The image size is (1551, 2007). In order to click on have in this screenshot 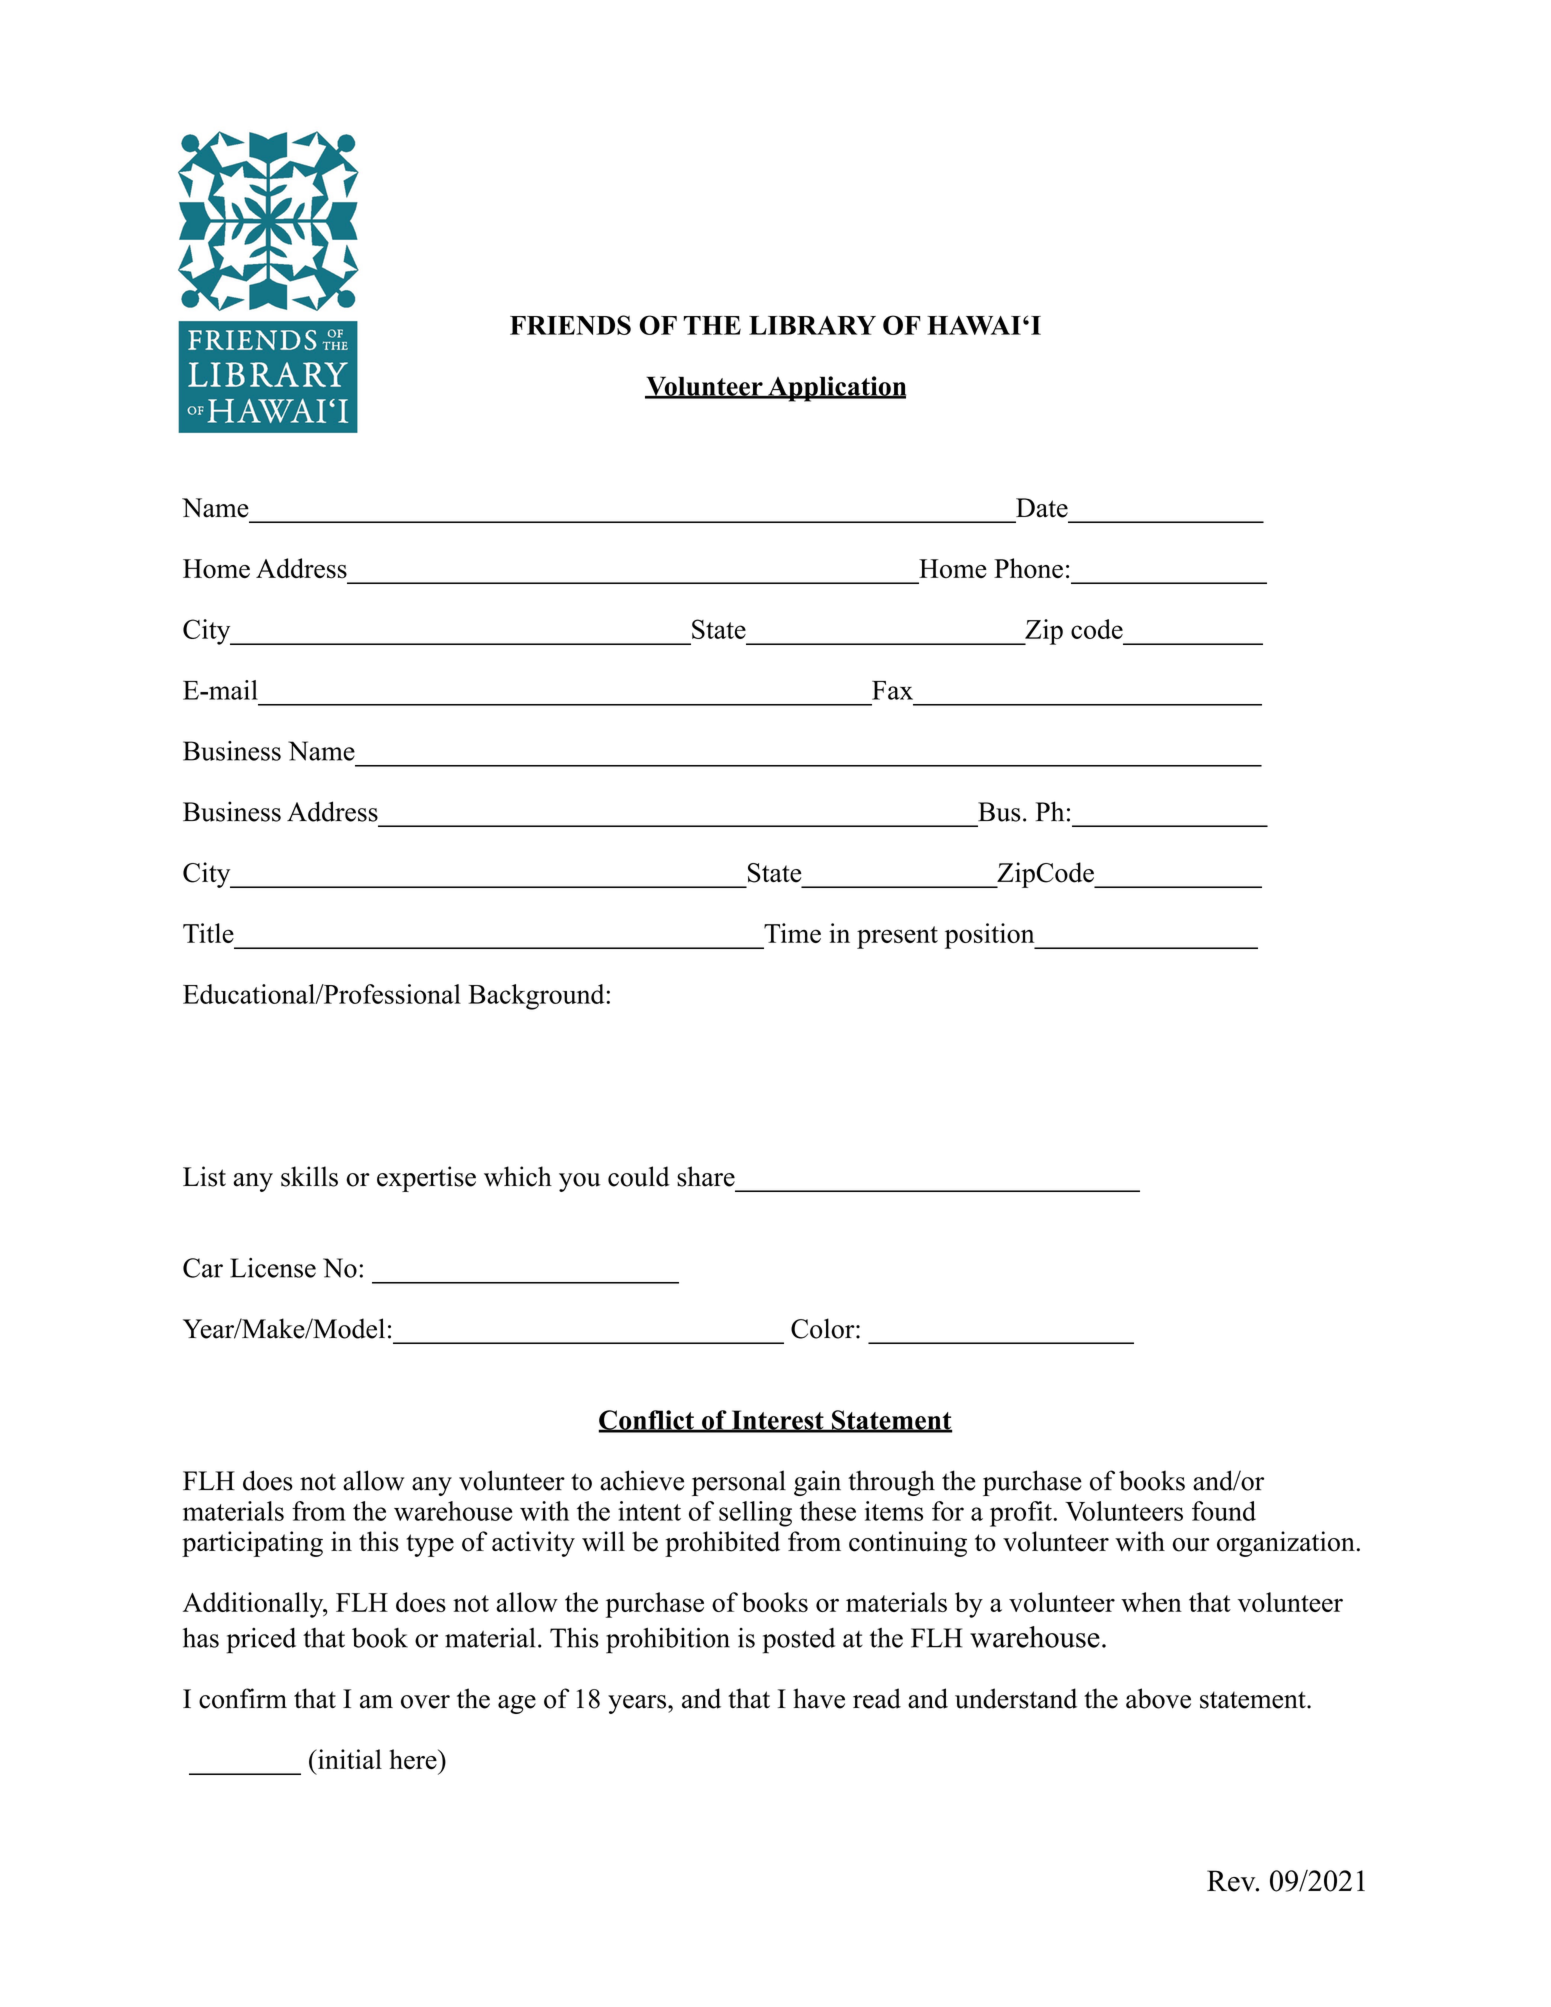, I will do `click(819, 1698)`.
